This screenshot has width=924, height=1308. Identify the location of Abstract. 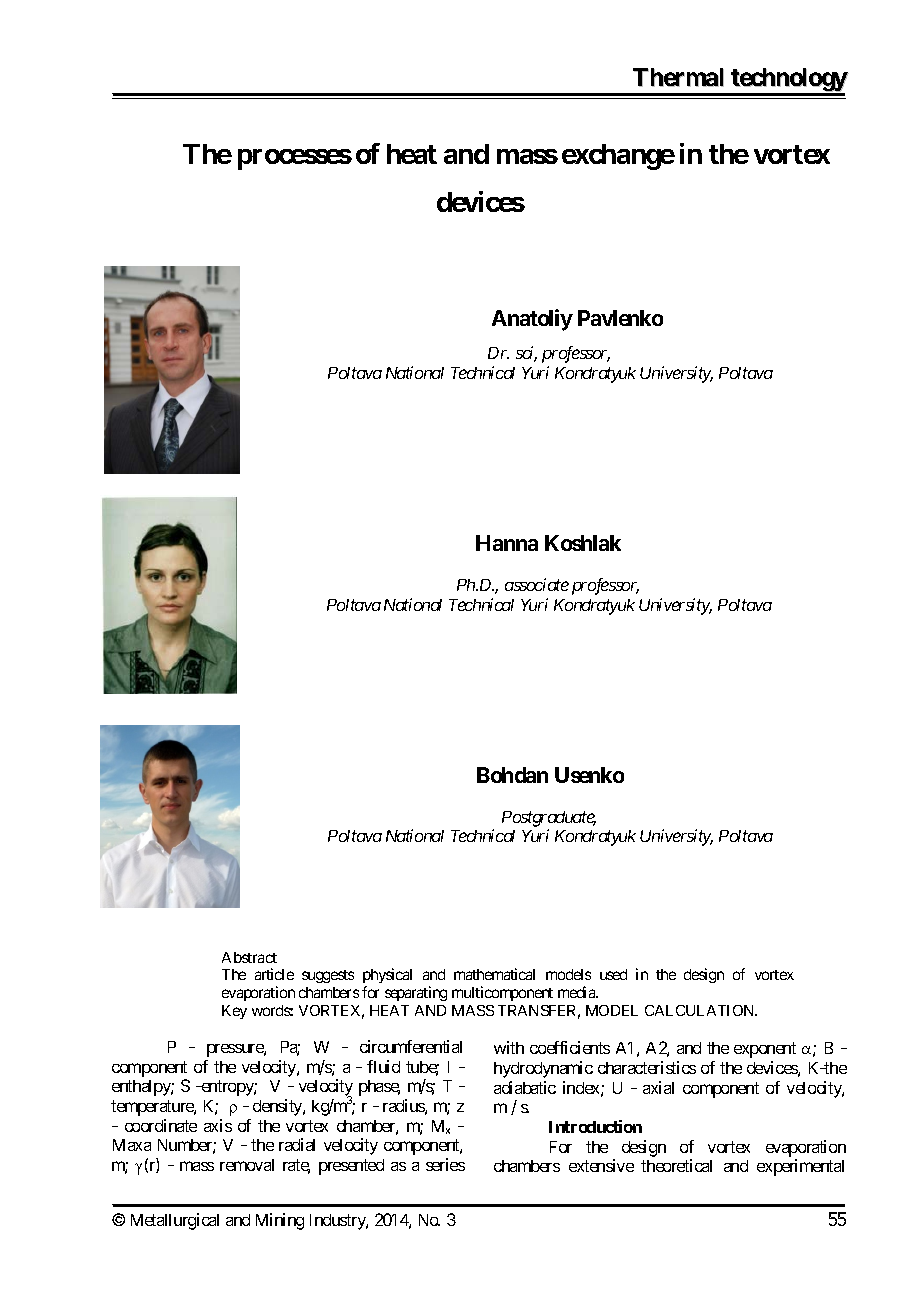
(249, 957).
